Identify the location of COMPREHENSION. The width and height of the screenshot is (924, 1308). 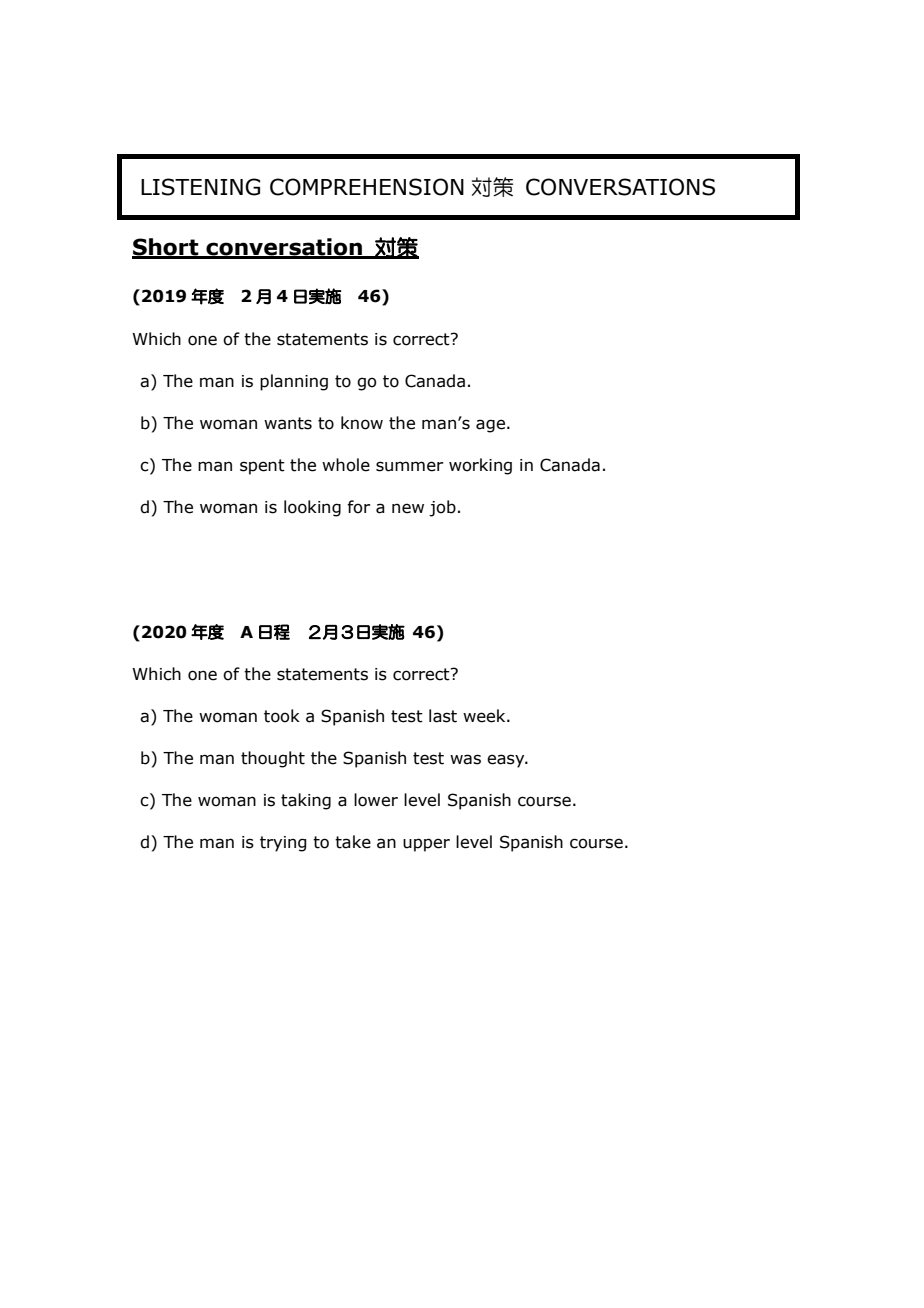
(367, 187).
